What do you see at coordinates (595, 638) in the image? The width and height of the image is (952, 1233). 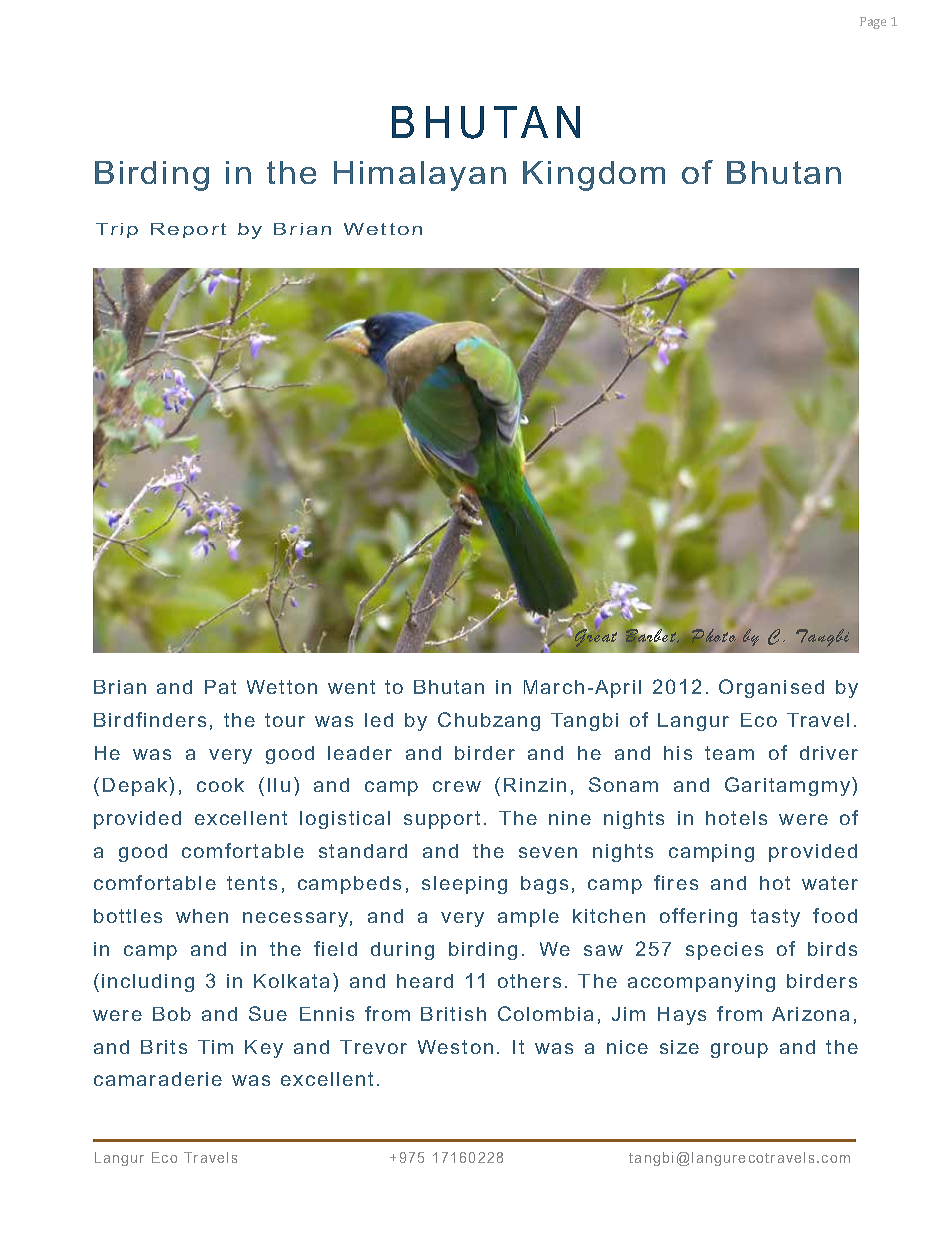 I see `Great` at bounding box center [595, 638].
